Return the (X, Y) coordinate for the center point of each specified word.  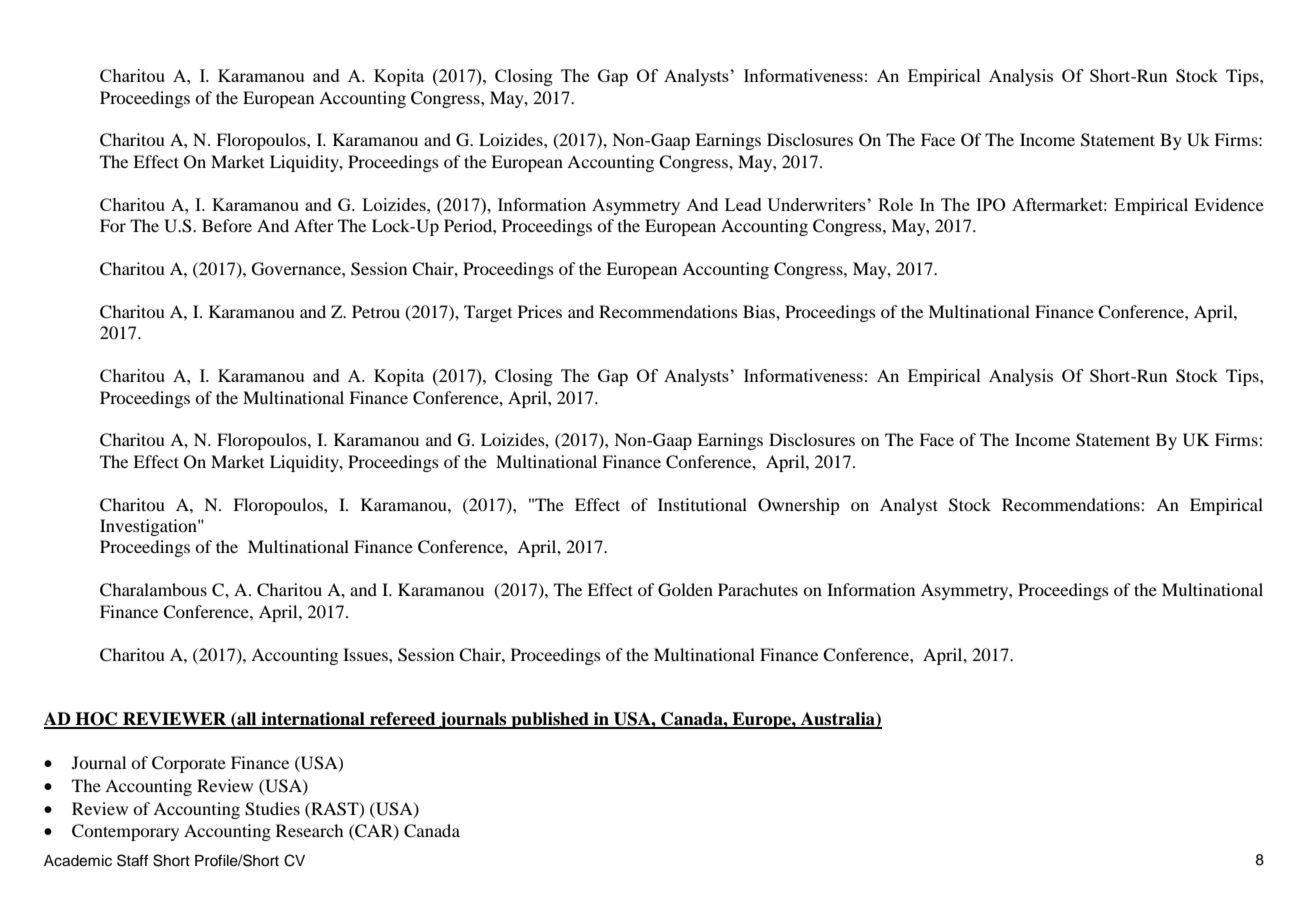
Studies (272, 809)
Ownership (799, 506)
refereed (403, 720)
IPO (991, 204)
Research (309, 830)
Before (227, 225)
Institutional (702, 504)
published (550, 720)
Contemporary (125, 832)
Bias (760, 311)
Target (488, 313)
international (313, 720)
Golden (685, 590)
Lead (743, 204)
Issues (366, 654)
